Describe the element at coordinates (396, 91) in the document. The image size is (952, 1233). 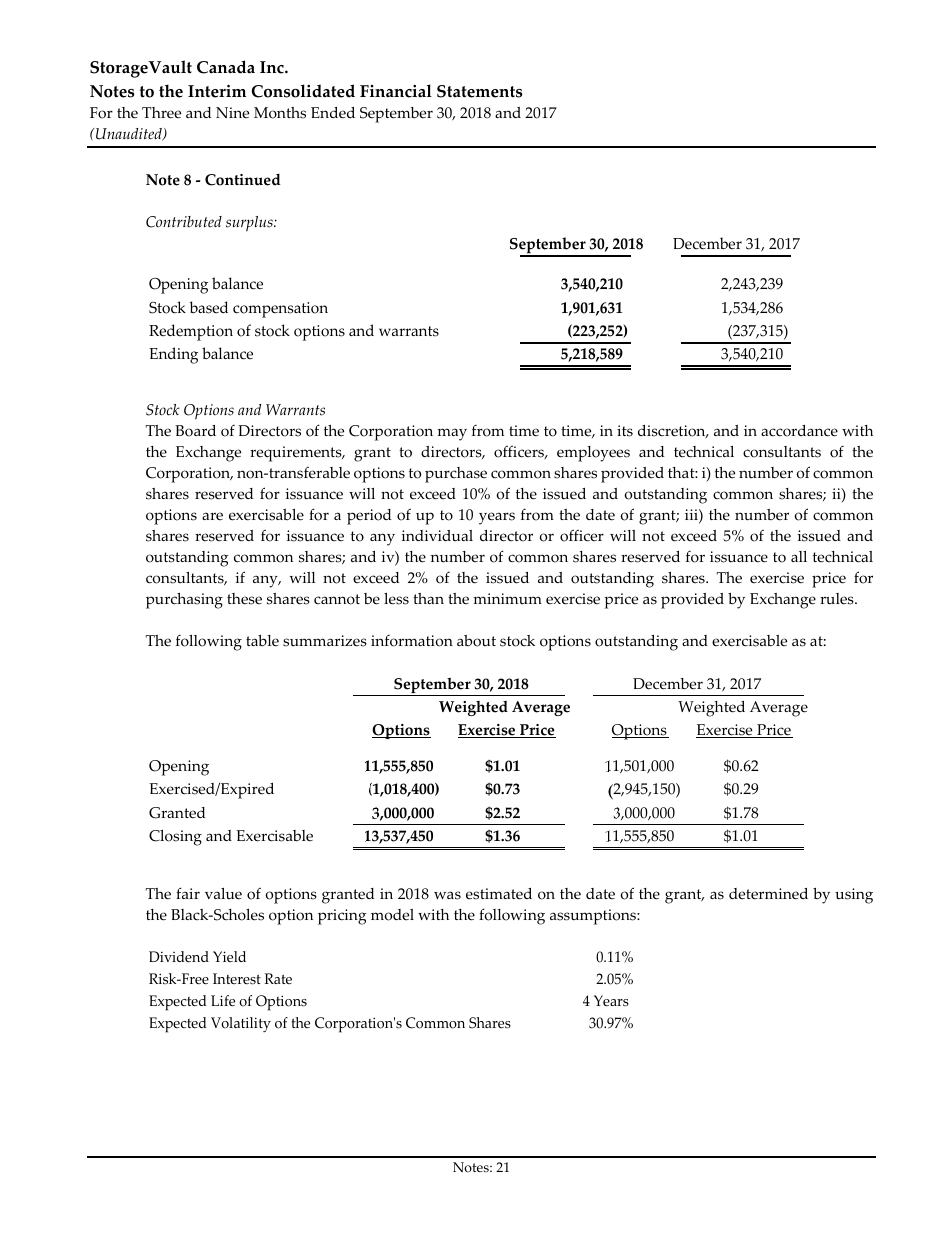
I see `Financial` at that location.
